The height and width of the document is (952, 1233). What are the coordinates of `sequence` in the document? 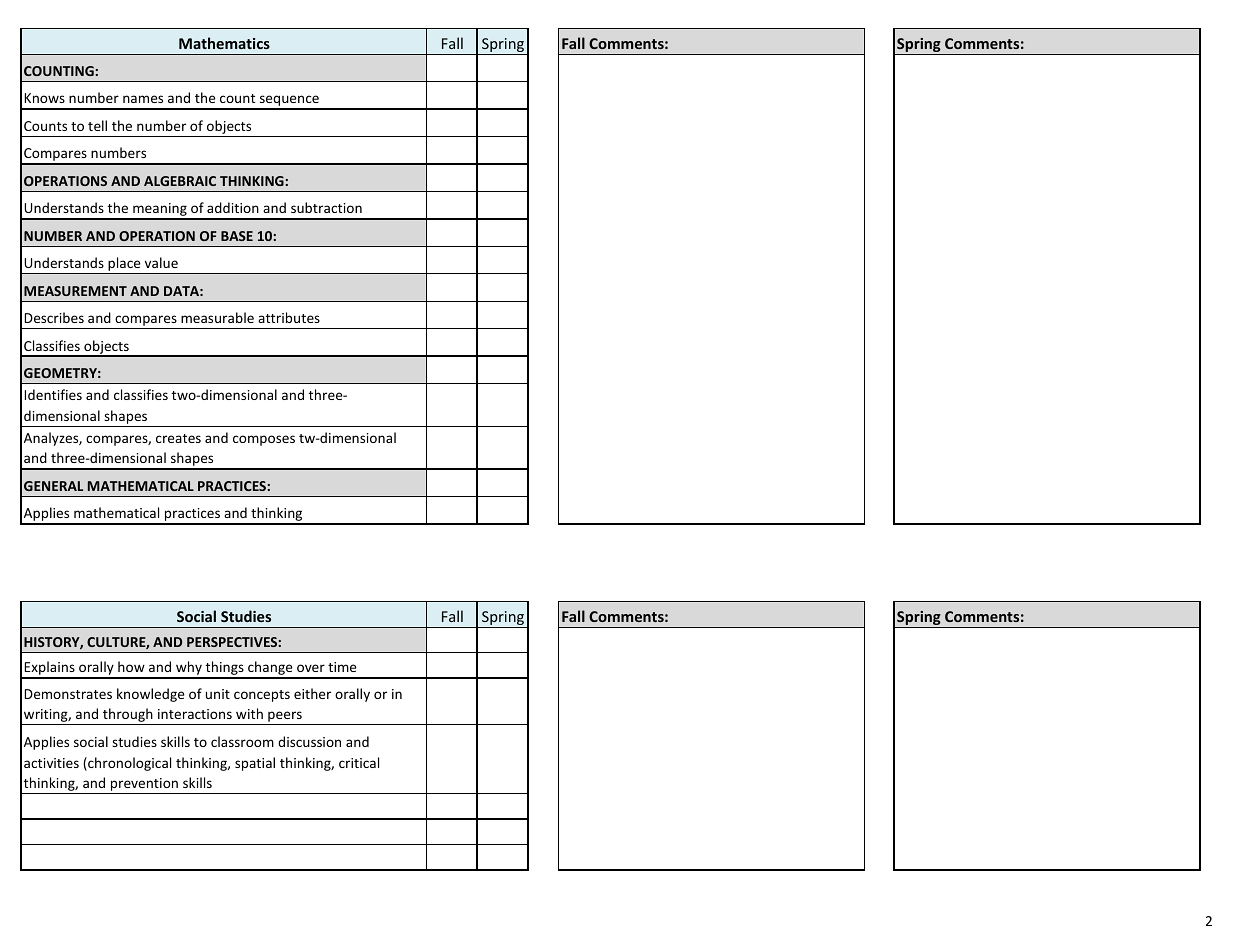 It's located at (289, 102).
